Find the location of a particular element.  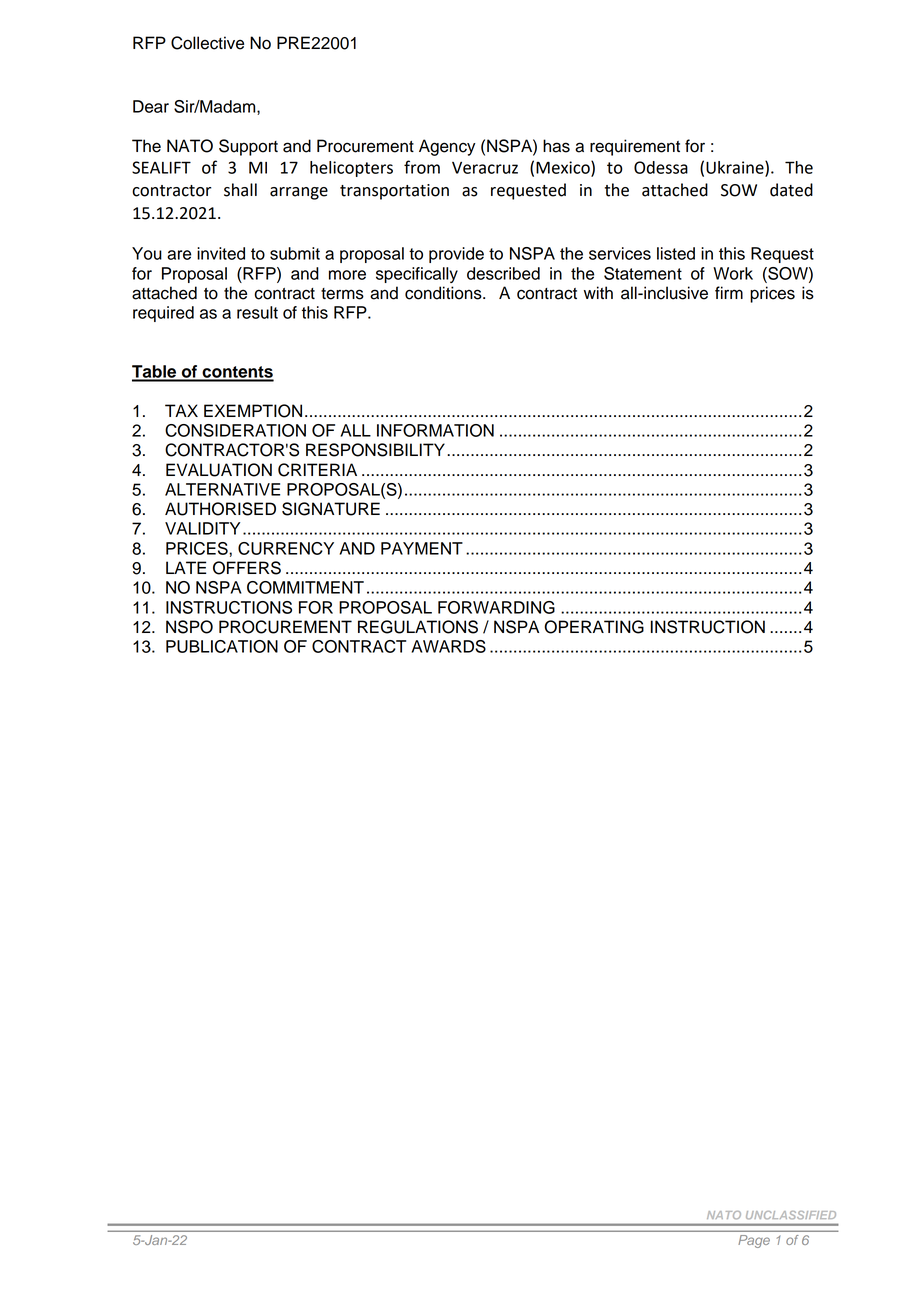

REGULATIONS is located at coordinates (418, 627).
